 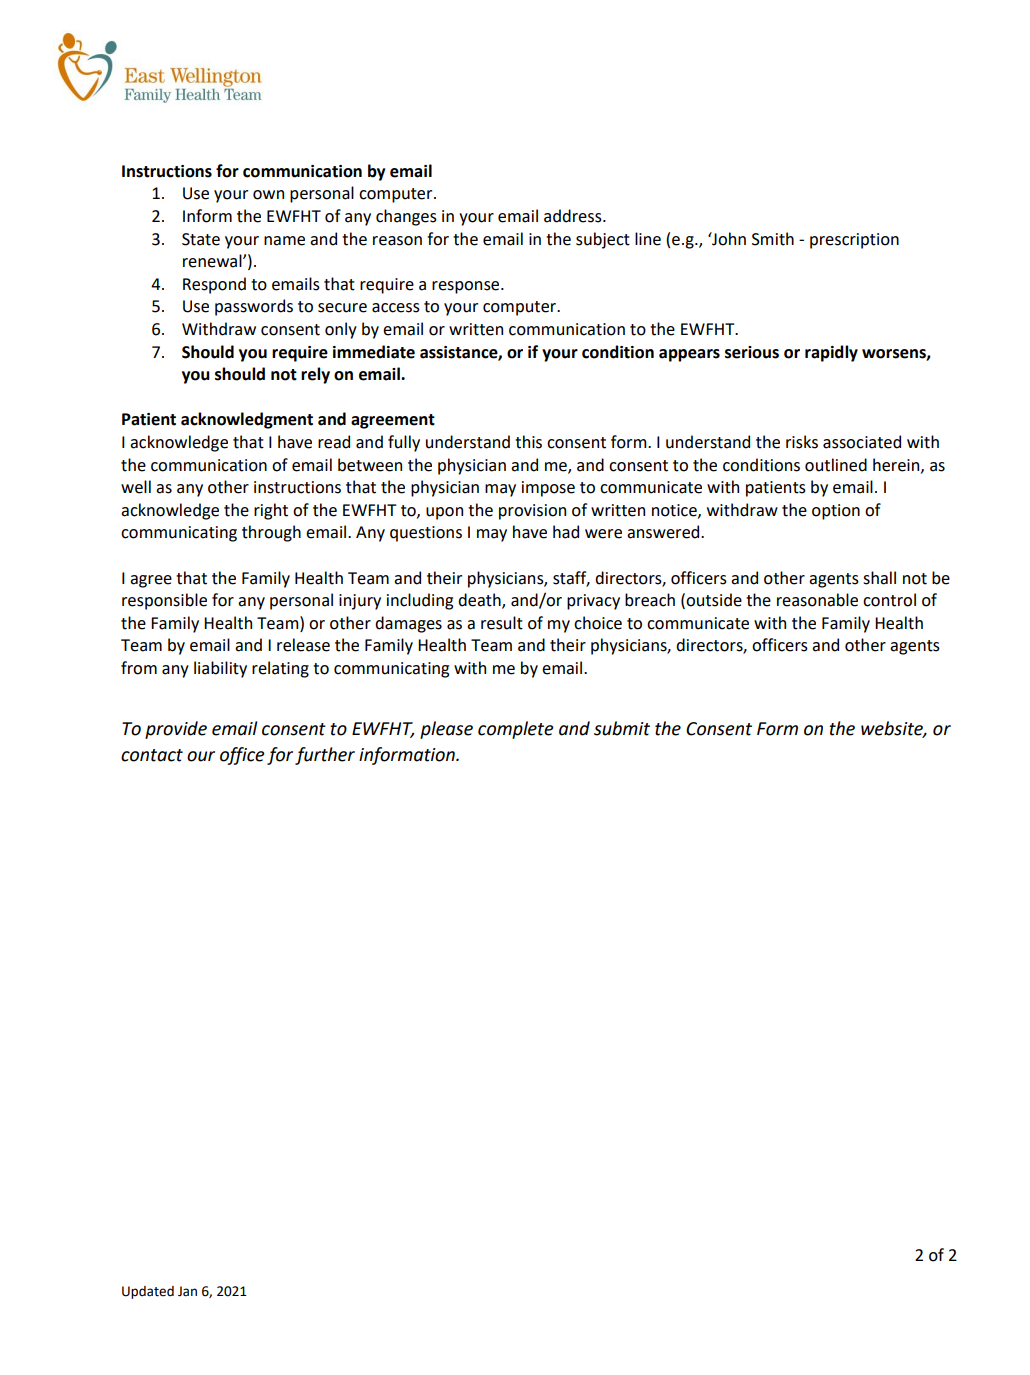 What do you see at coordinates (446, 730) in the document?
I see `please` at bounding box center [446, 730].
